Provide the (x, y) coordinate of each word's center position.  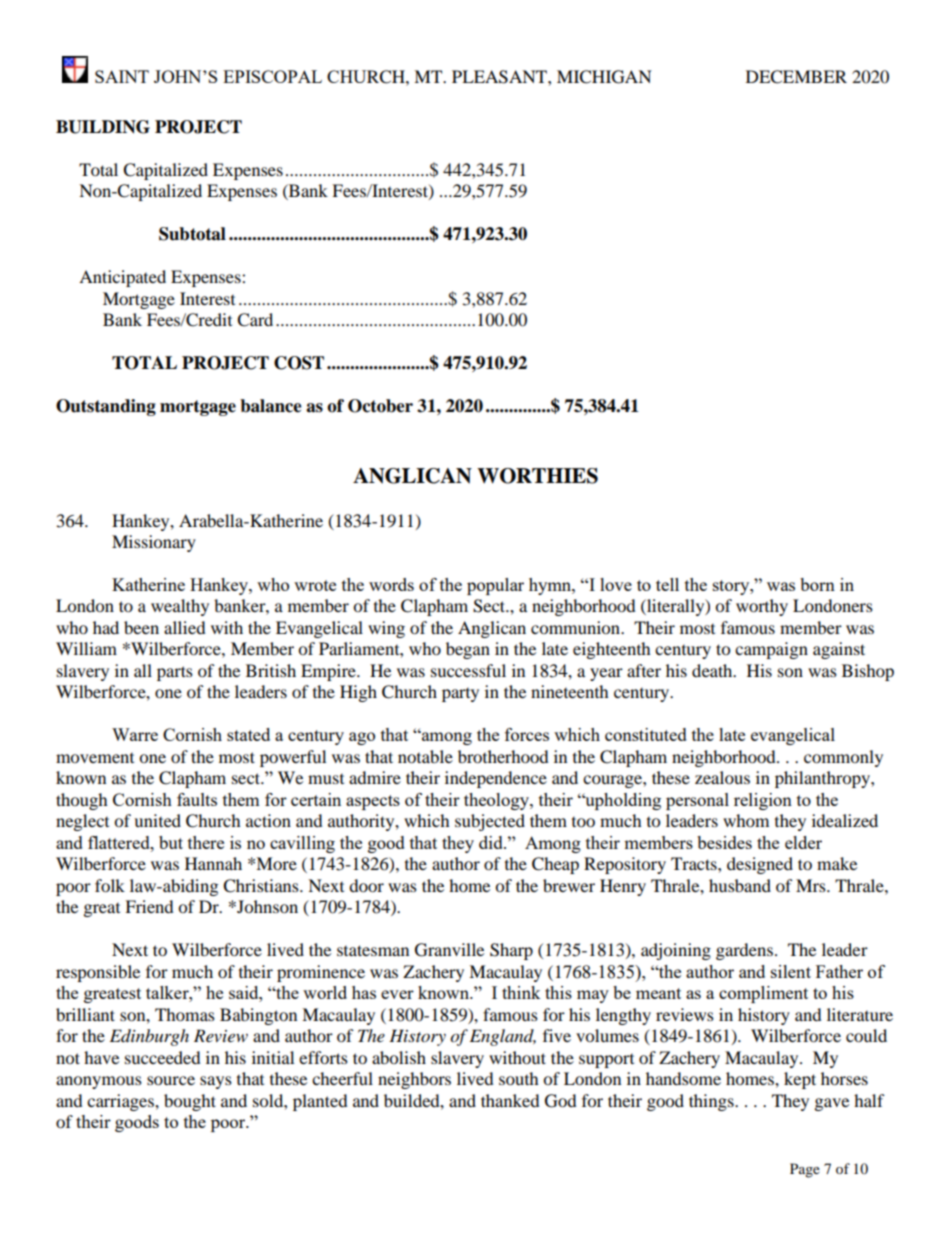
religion (763, 801)
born (817, 584)
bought (190, 1102)
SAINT (122, 76)
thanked (510, 1100)
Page (805, 1170)
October (380, 406)
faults (197, 799)
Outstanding (106, 407)
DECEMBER (796, 77)
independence (496, 779)
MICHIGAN (604, 77)
